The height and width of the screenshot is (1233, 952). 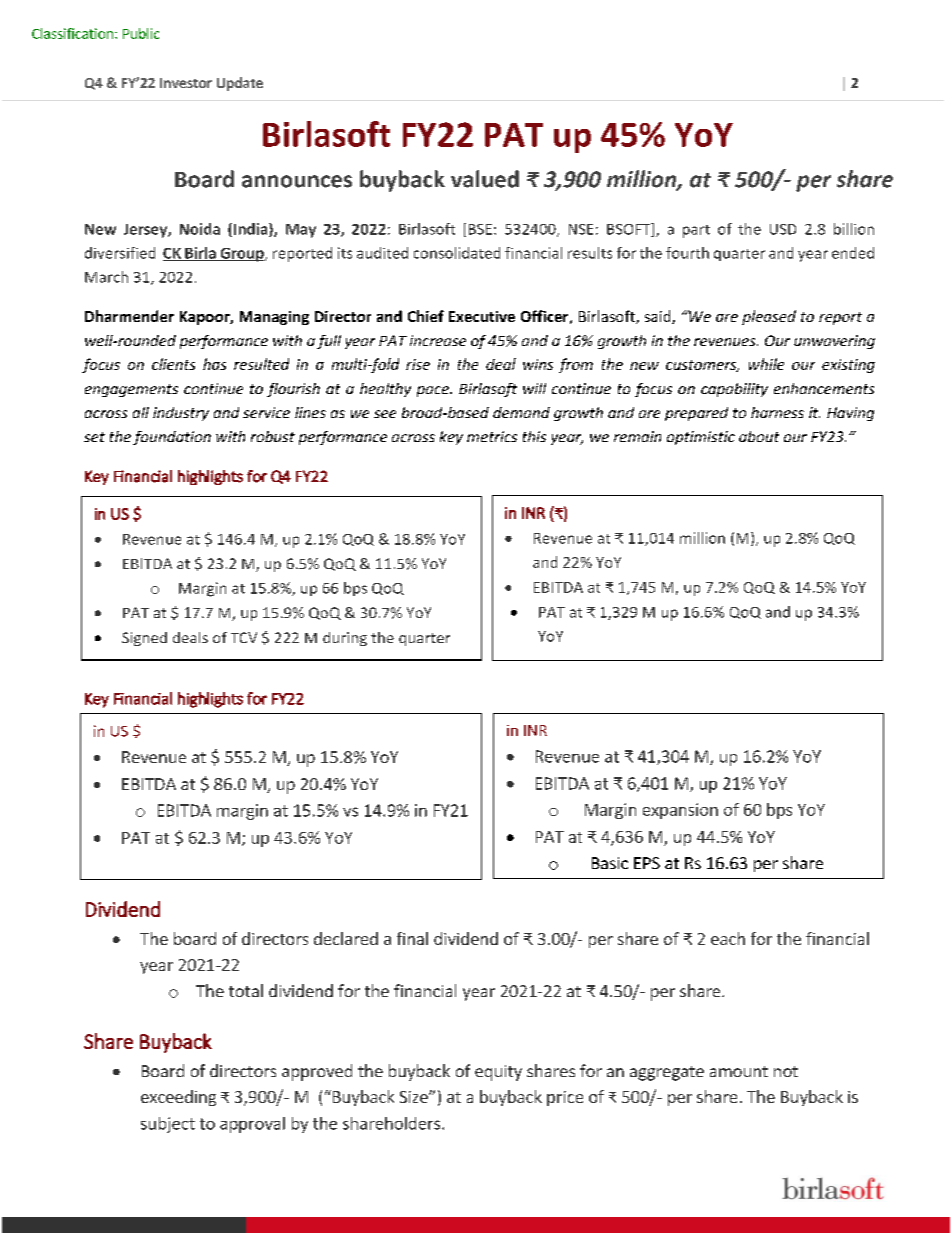 What do you see at coordinates (173, 364) in the screenshot?
I see `clients` at bounding box center [173, 364].
